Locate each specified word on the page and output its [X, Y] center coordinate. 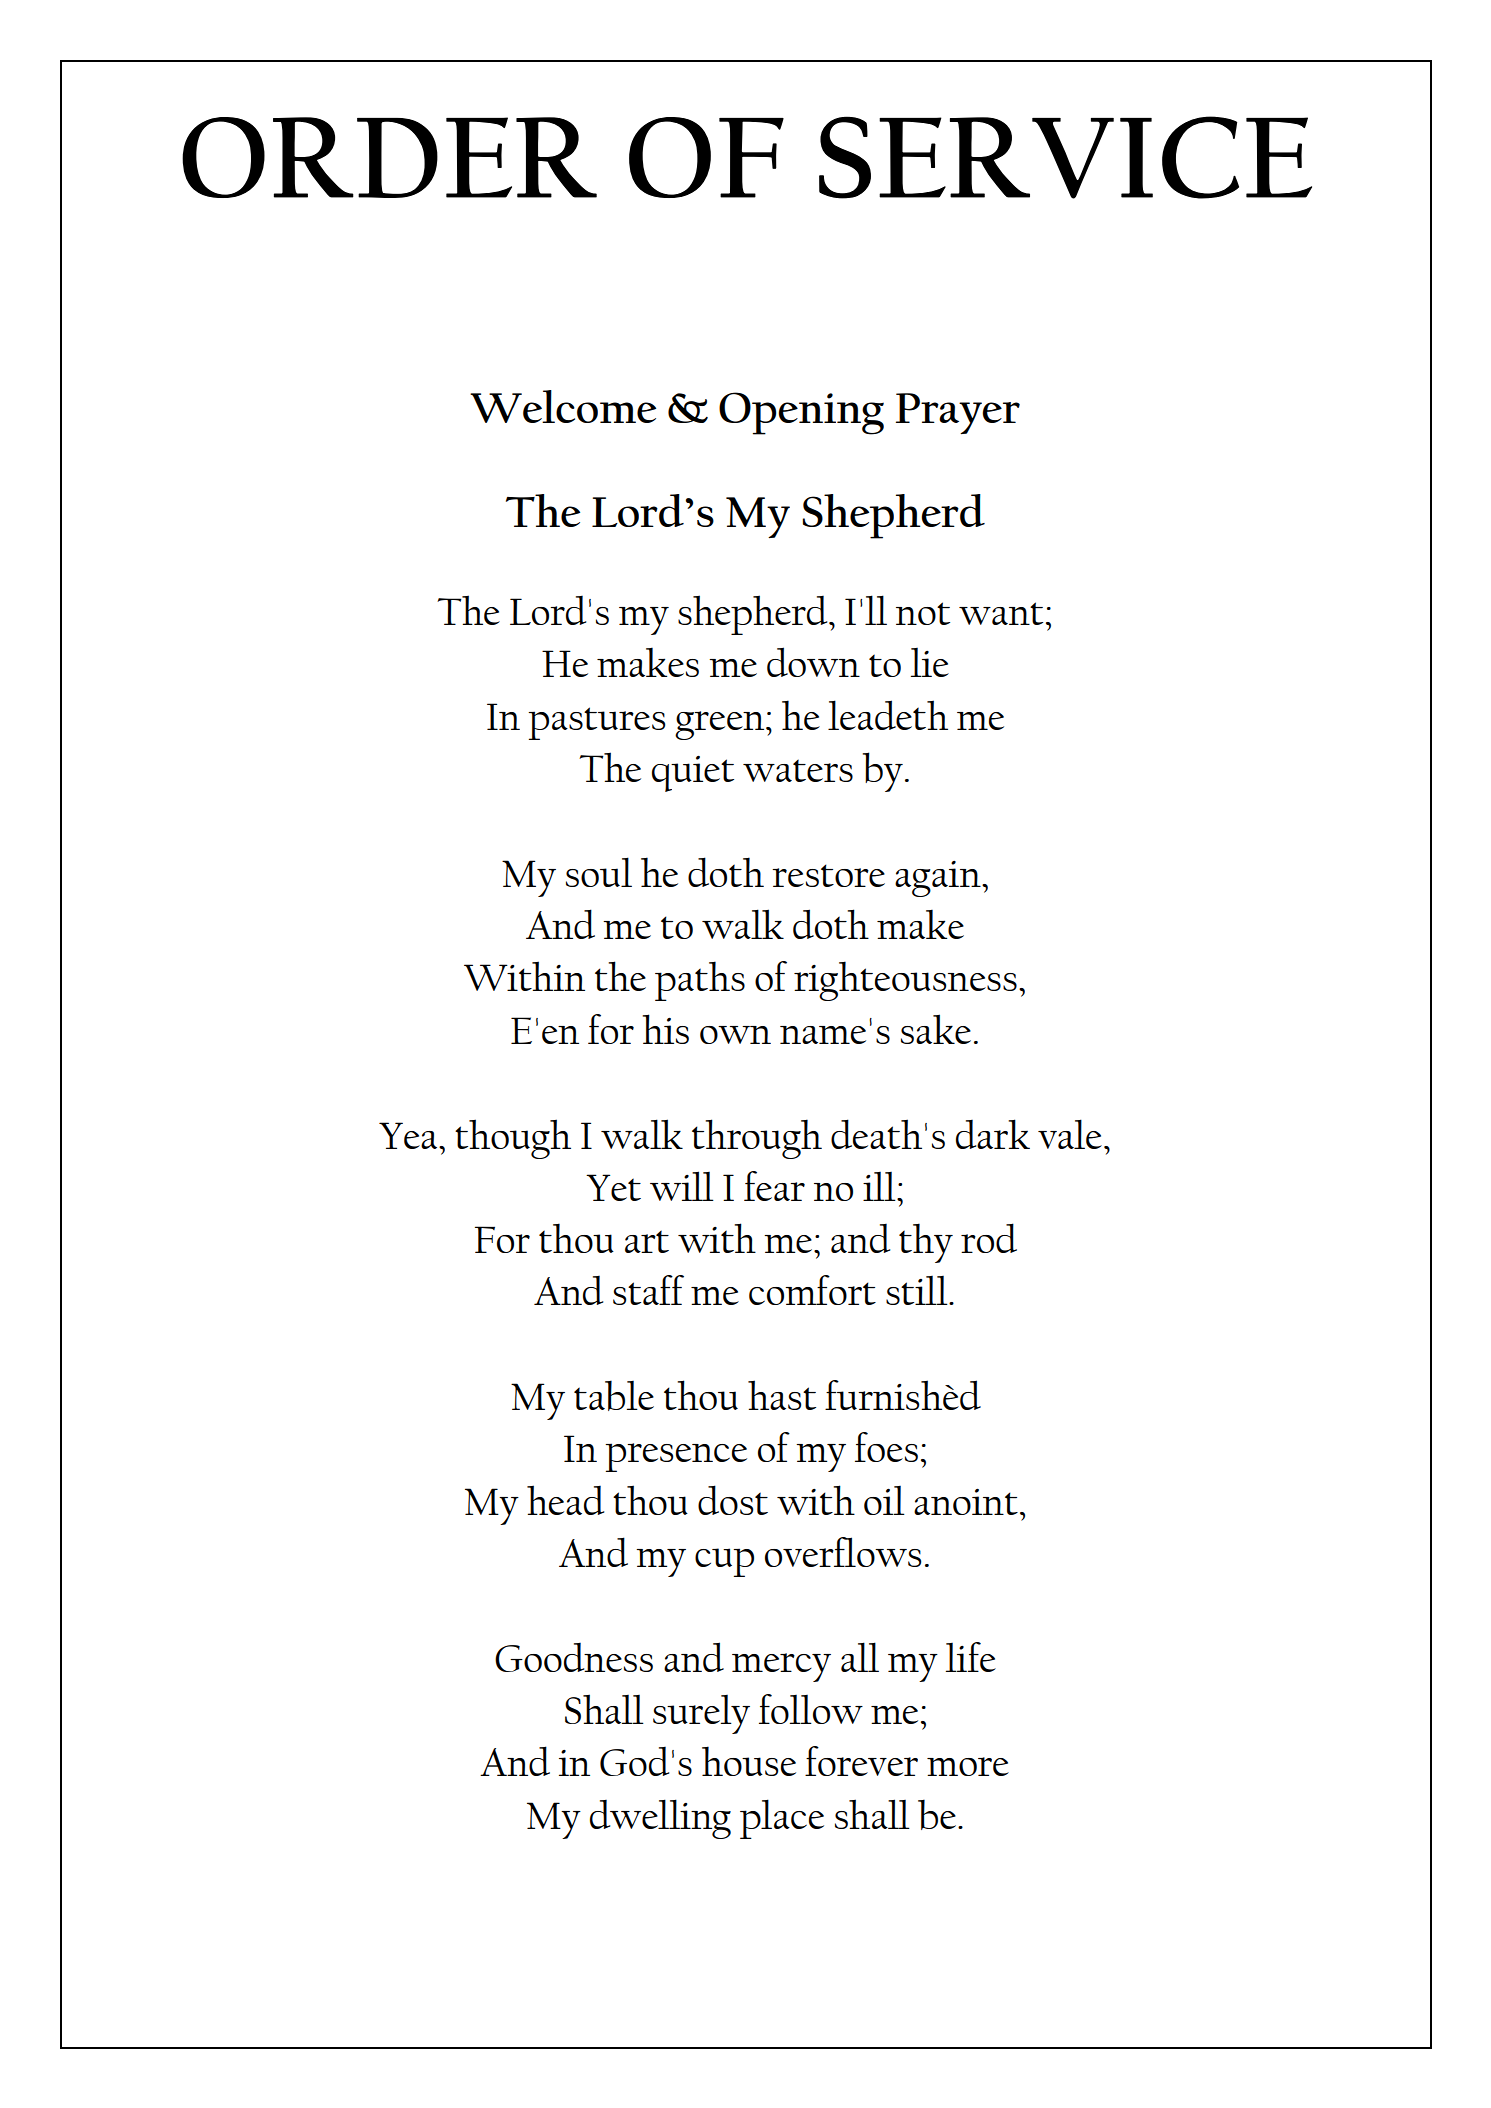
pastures [596, 723]
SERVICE [1065, 157]
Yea [409, 1135]
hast [782, 1395]
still [918, 1290]
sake [936, 1029]
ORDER [389, 157]
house [749, 1761]
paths [700, 981]
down [813, 662]
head [565, 1500]
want [1001, 613]
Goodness [574, 1657]
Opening [801, 413]
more [968, 1766]
